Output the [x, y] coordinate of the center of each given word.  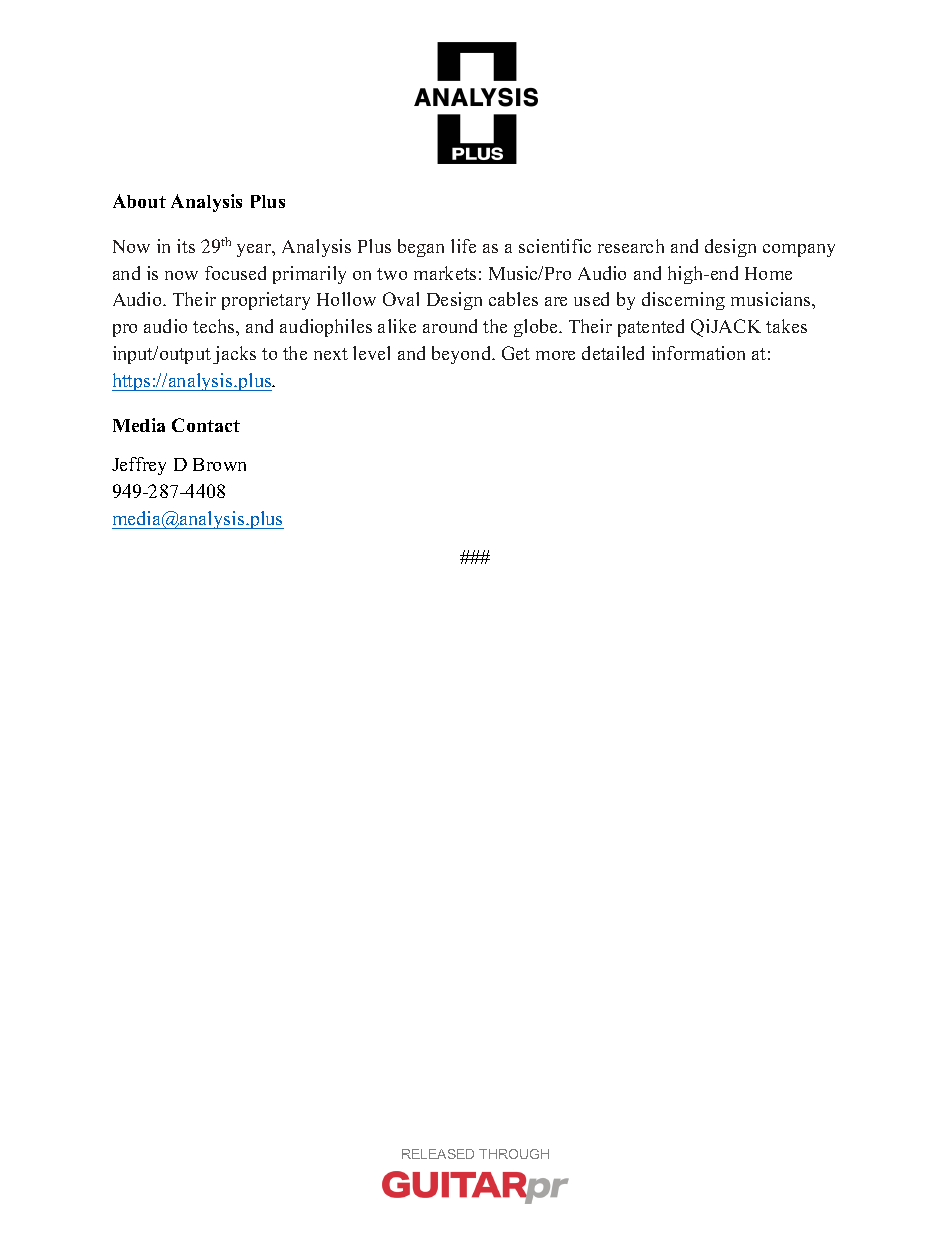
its [186, 246]
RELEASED [438, 1154]
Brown [219, 464]
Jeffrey [139, 466]
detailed [613, 353]
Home [768, 273]
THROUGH [514, 1154]
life [463, 246]
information [698, 353]
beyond [463, 355]
